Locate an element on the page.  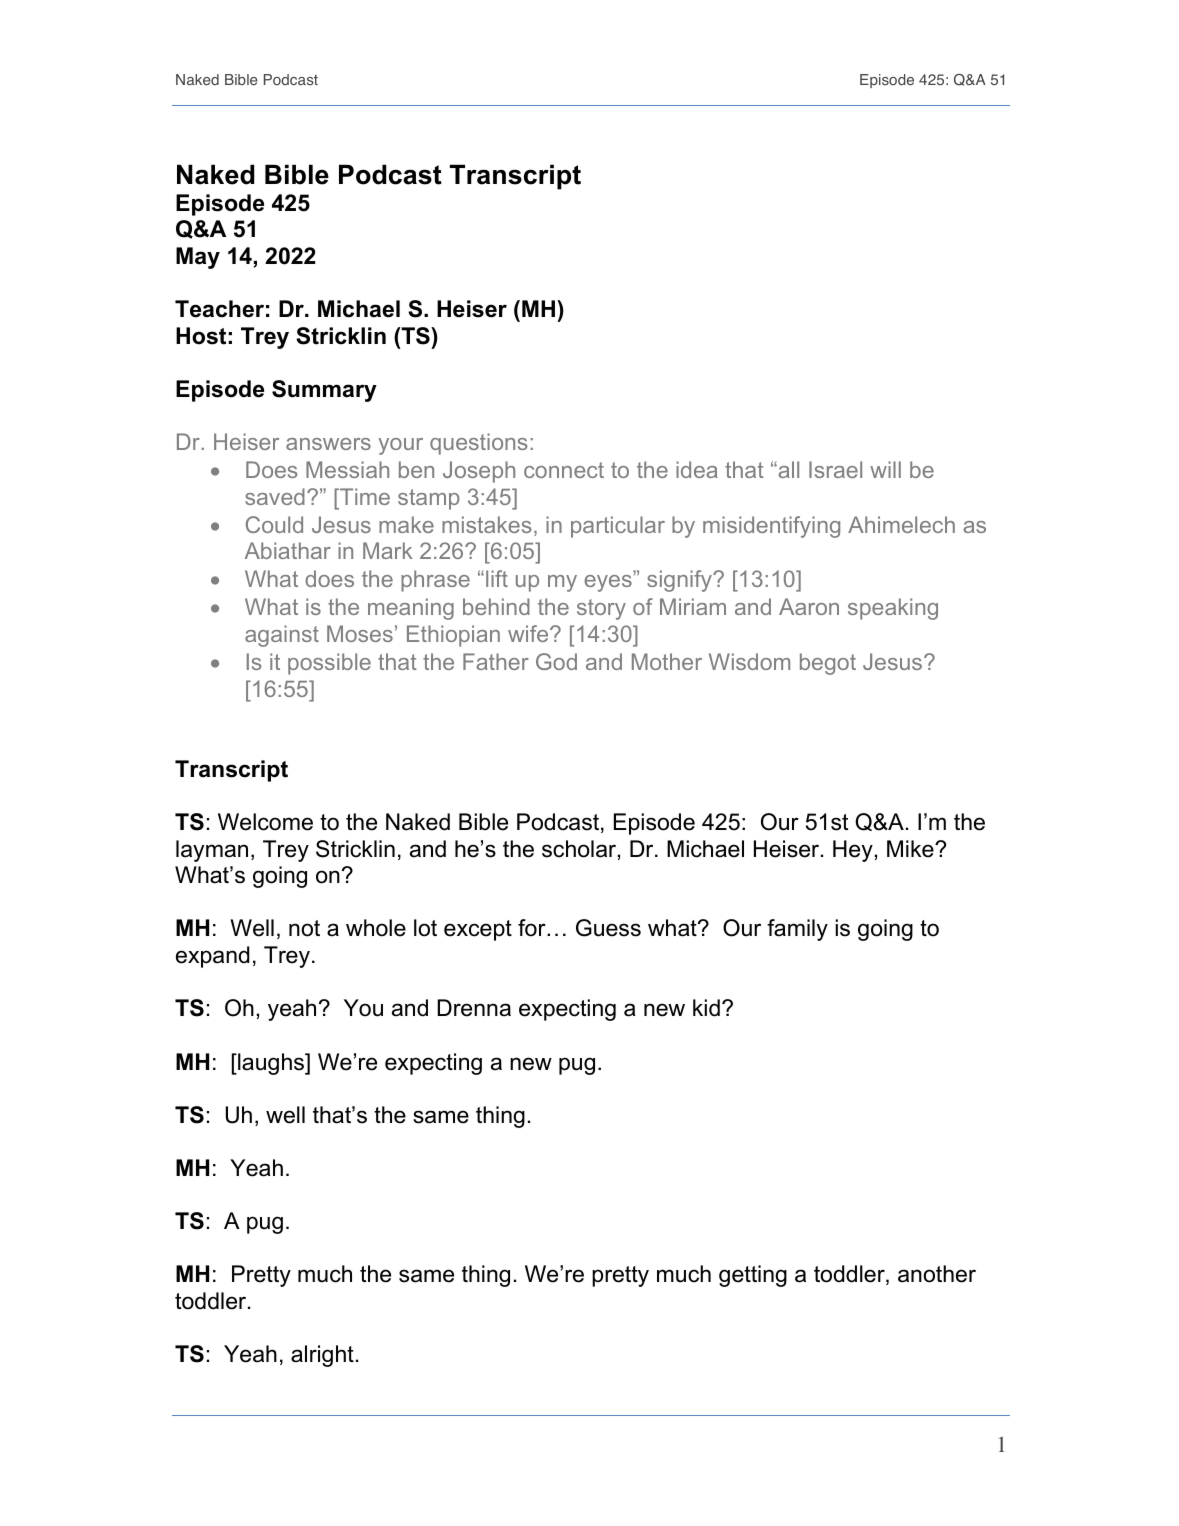
misidentifying is located at coordinates (771, 527).
